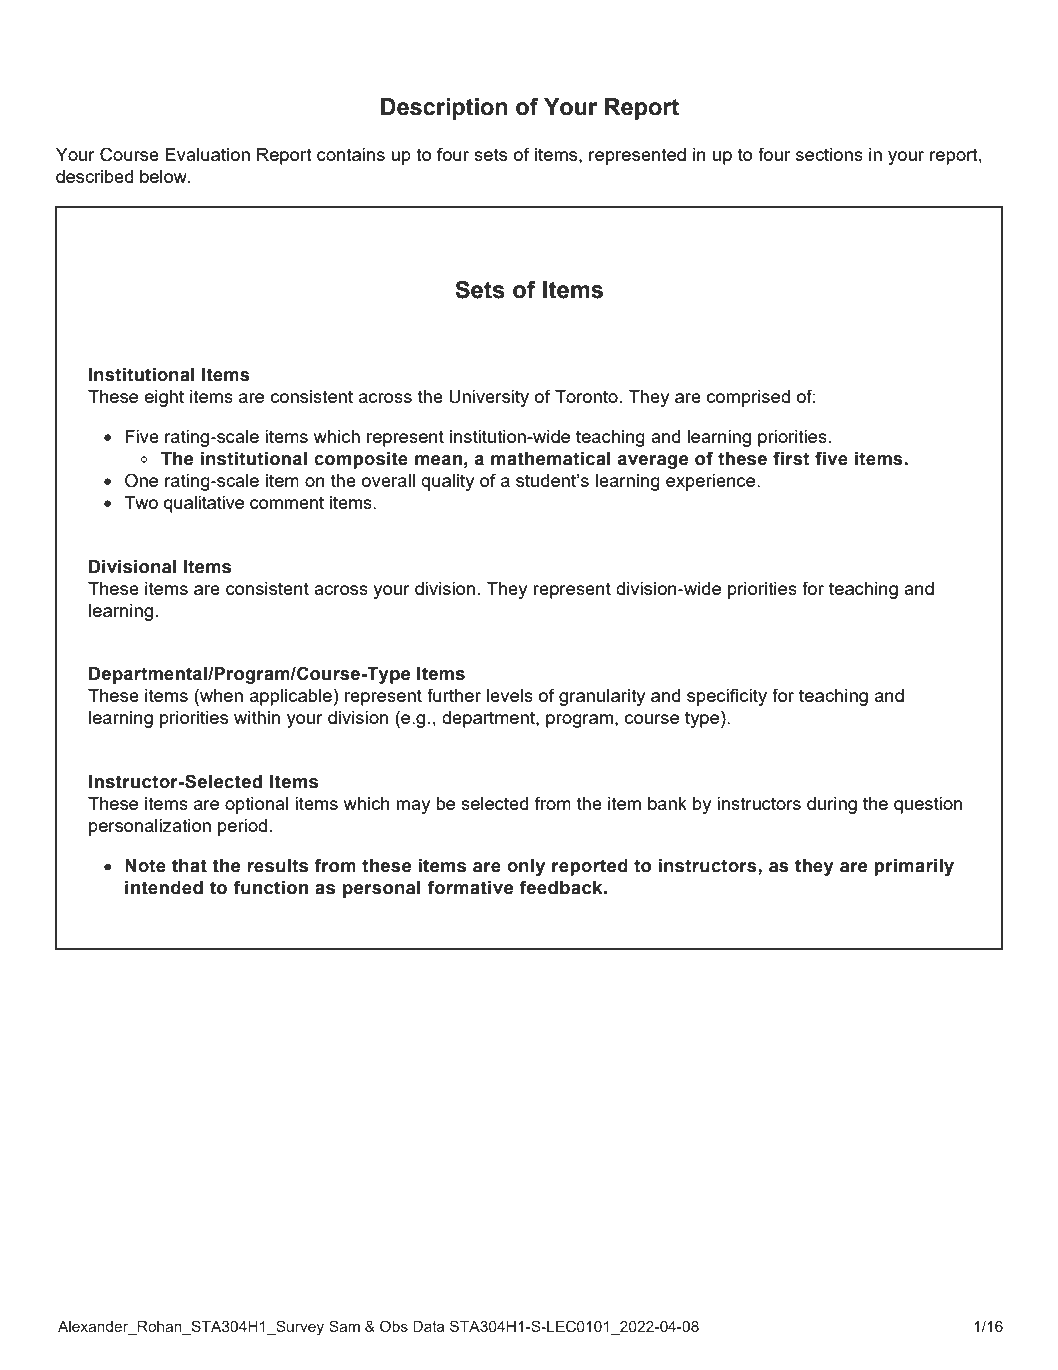 The height and width of the document is (1370, 1058). Describe the element at coordinates (344, 1326) in the document. I see `Sam` at that location.
